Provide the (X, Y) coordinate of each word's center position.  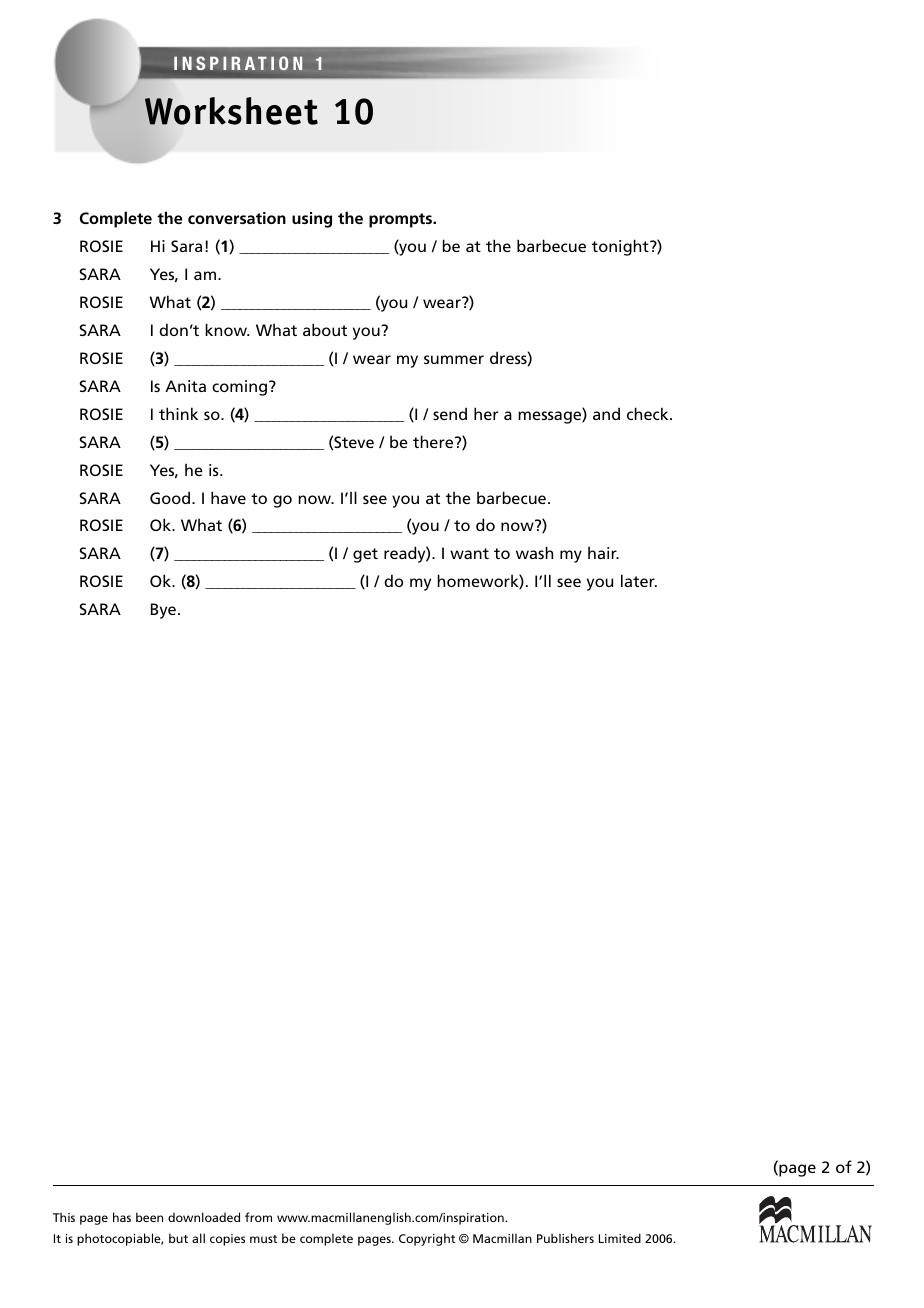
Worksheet (231, 111)
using (312, 220)
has (122, 1217)
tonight (621, 247)
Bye (163, 611)
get (365, 555)
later (639, 580)
